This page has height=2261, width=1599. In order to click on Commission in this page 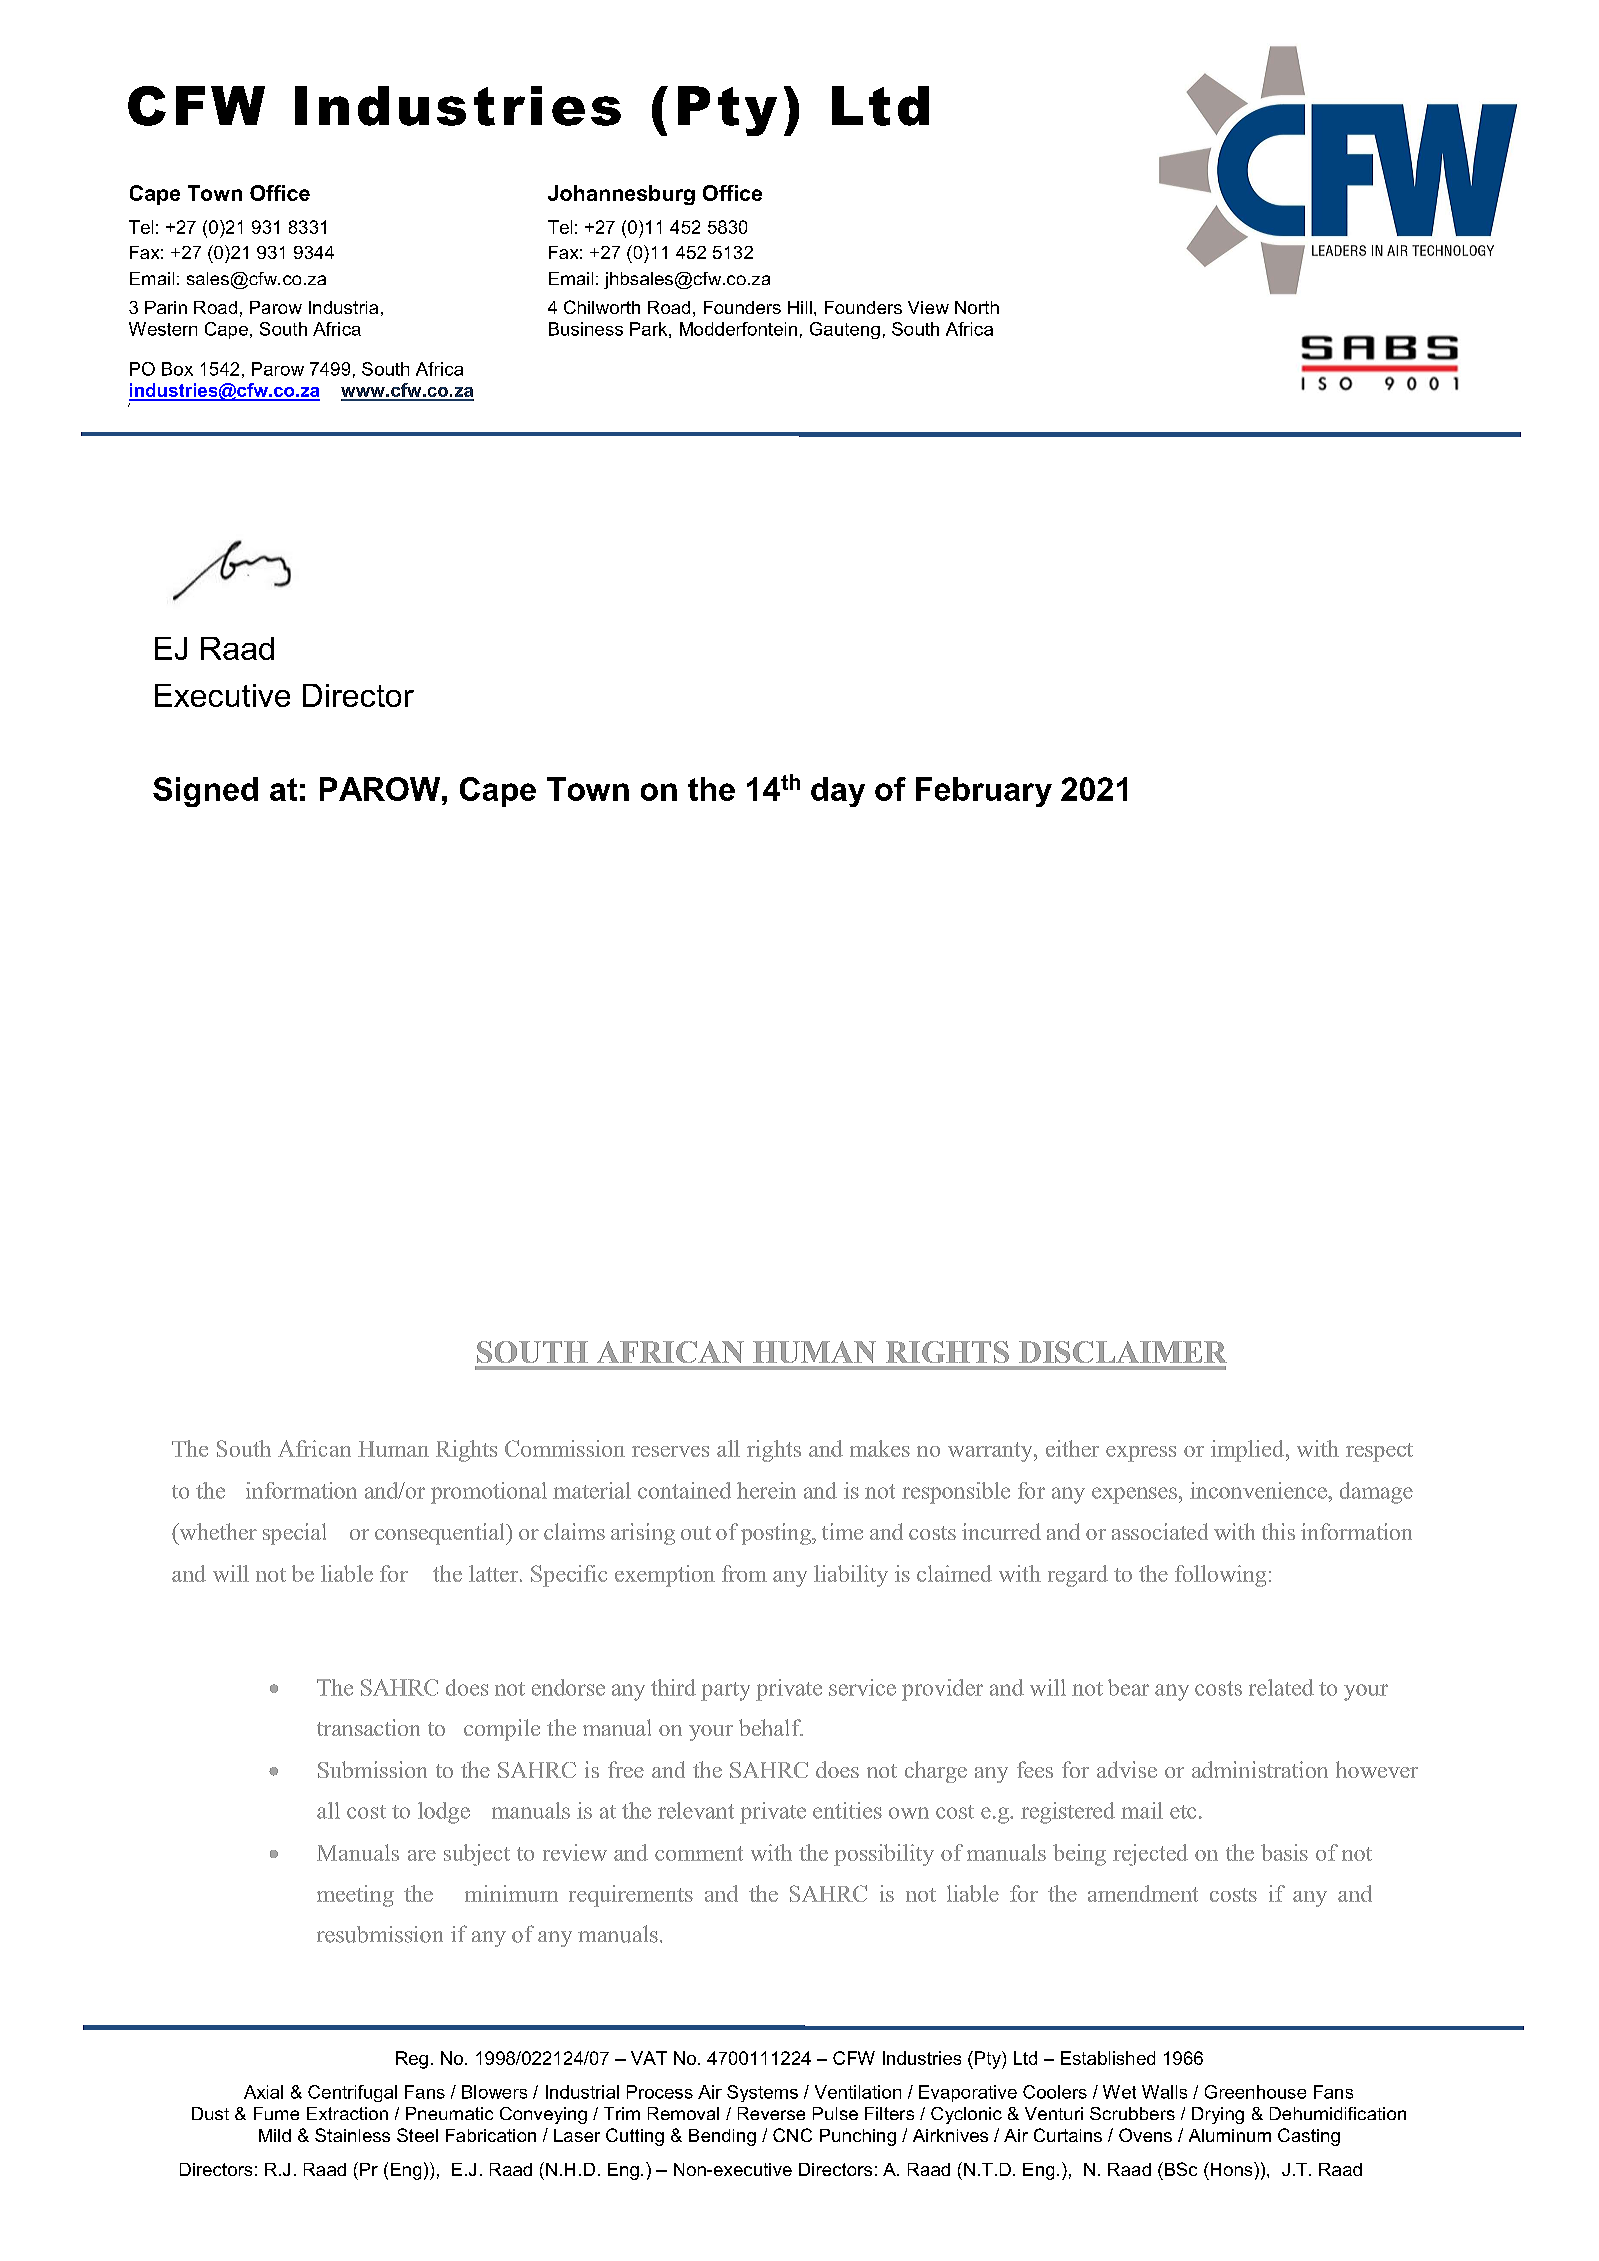, I will do `click(565, 1448)`.
